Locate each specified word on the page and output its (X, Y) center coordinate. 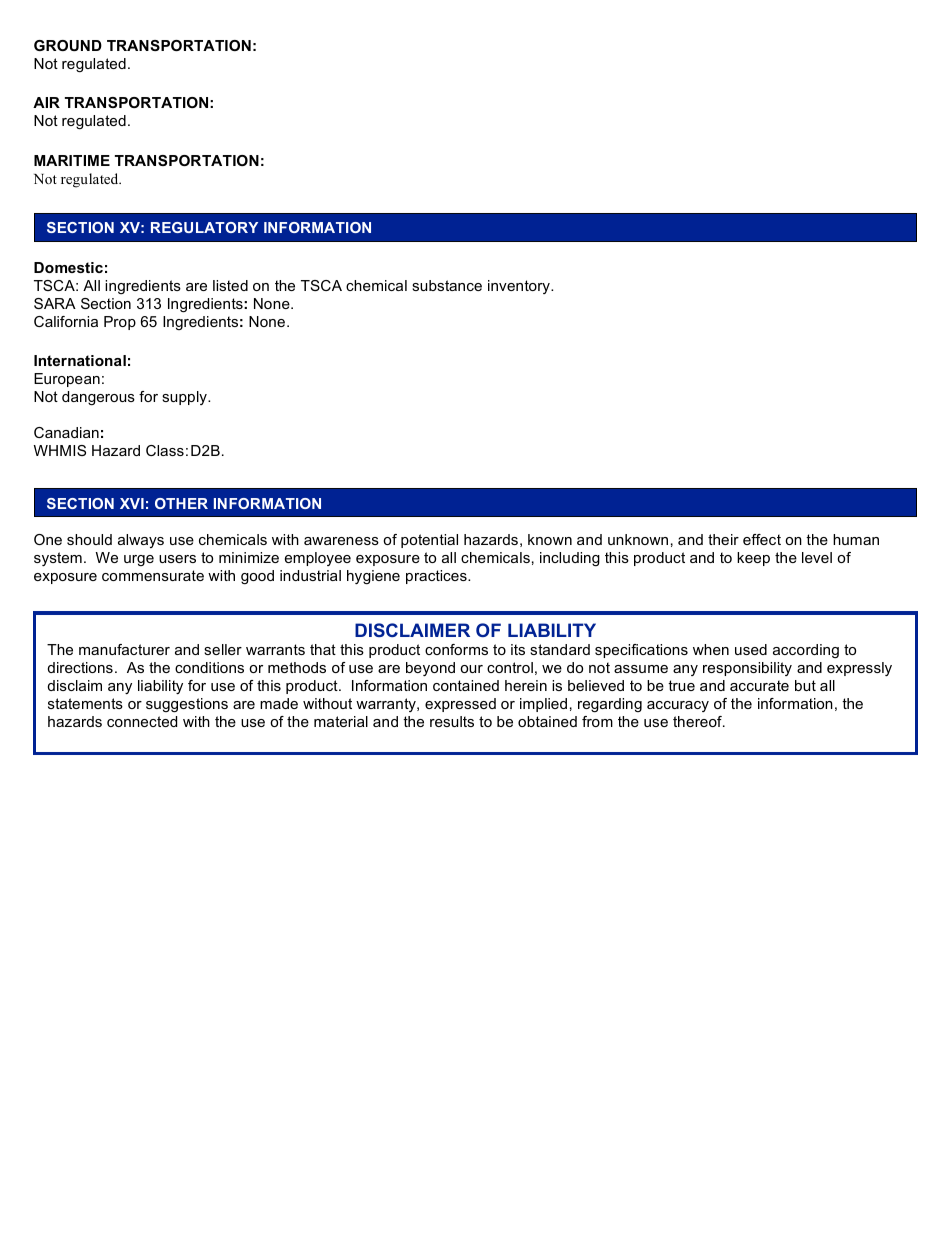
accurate (759, 685)
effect (762, 539)
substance (447, 285)
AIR (46, 102)
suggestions (187, 705)
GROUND (68, 45)
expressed (460, 705)
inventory (520, 287)
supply (185, 398)
